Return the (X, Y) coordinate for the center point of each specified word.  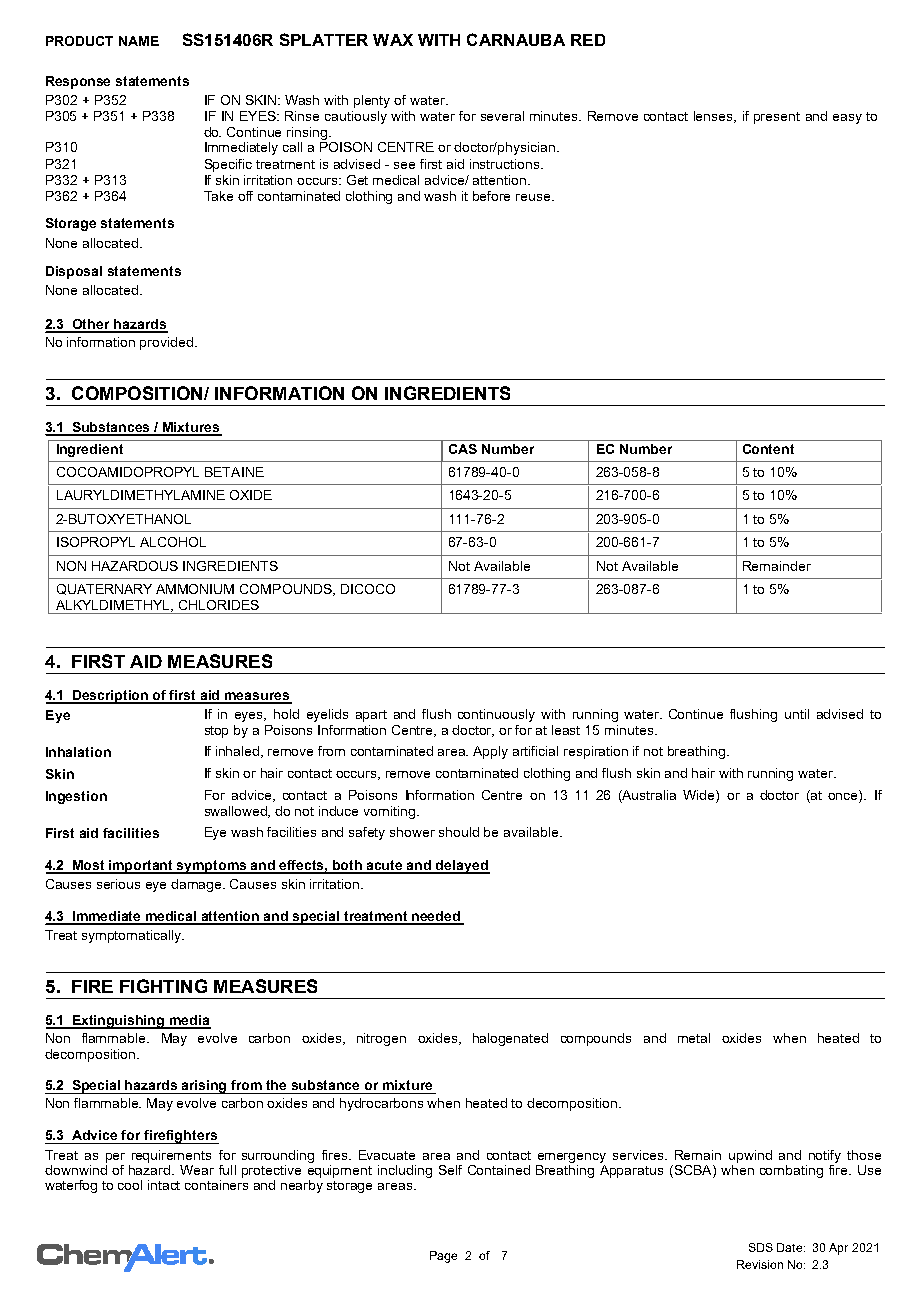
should (459, 832)
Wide (700, 796)
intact (164, 1185)
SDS (761, 1247)
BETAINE (234, 472)
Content (768, 449)
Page (443, 1257)
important (142, 867)
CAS (463, 449)
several (502, 116)
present (777, 118)
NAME (139, 41)
